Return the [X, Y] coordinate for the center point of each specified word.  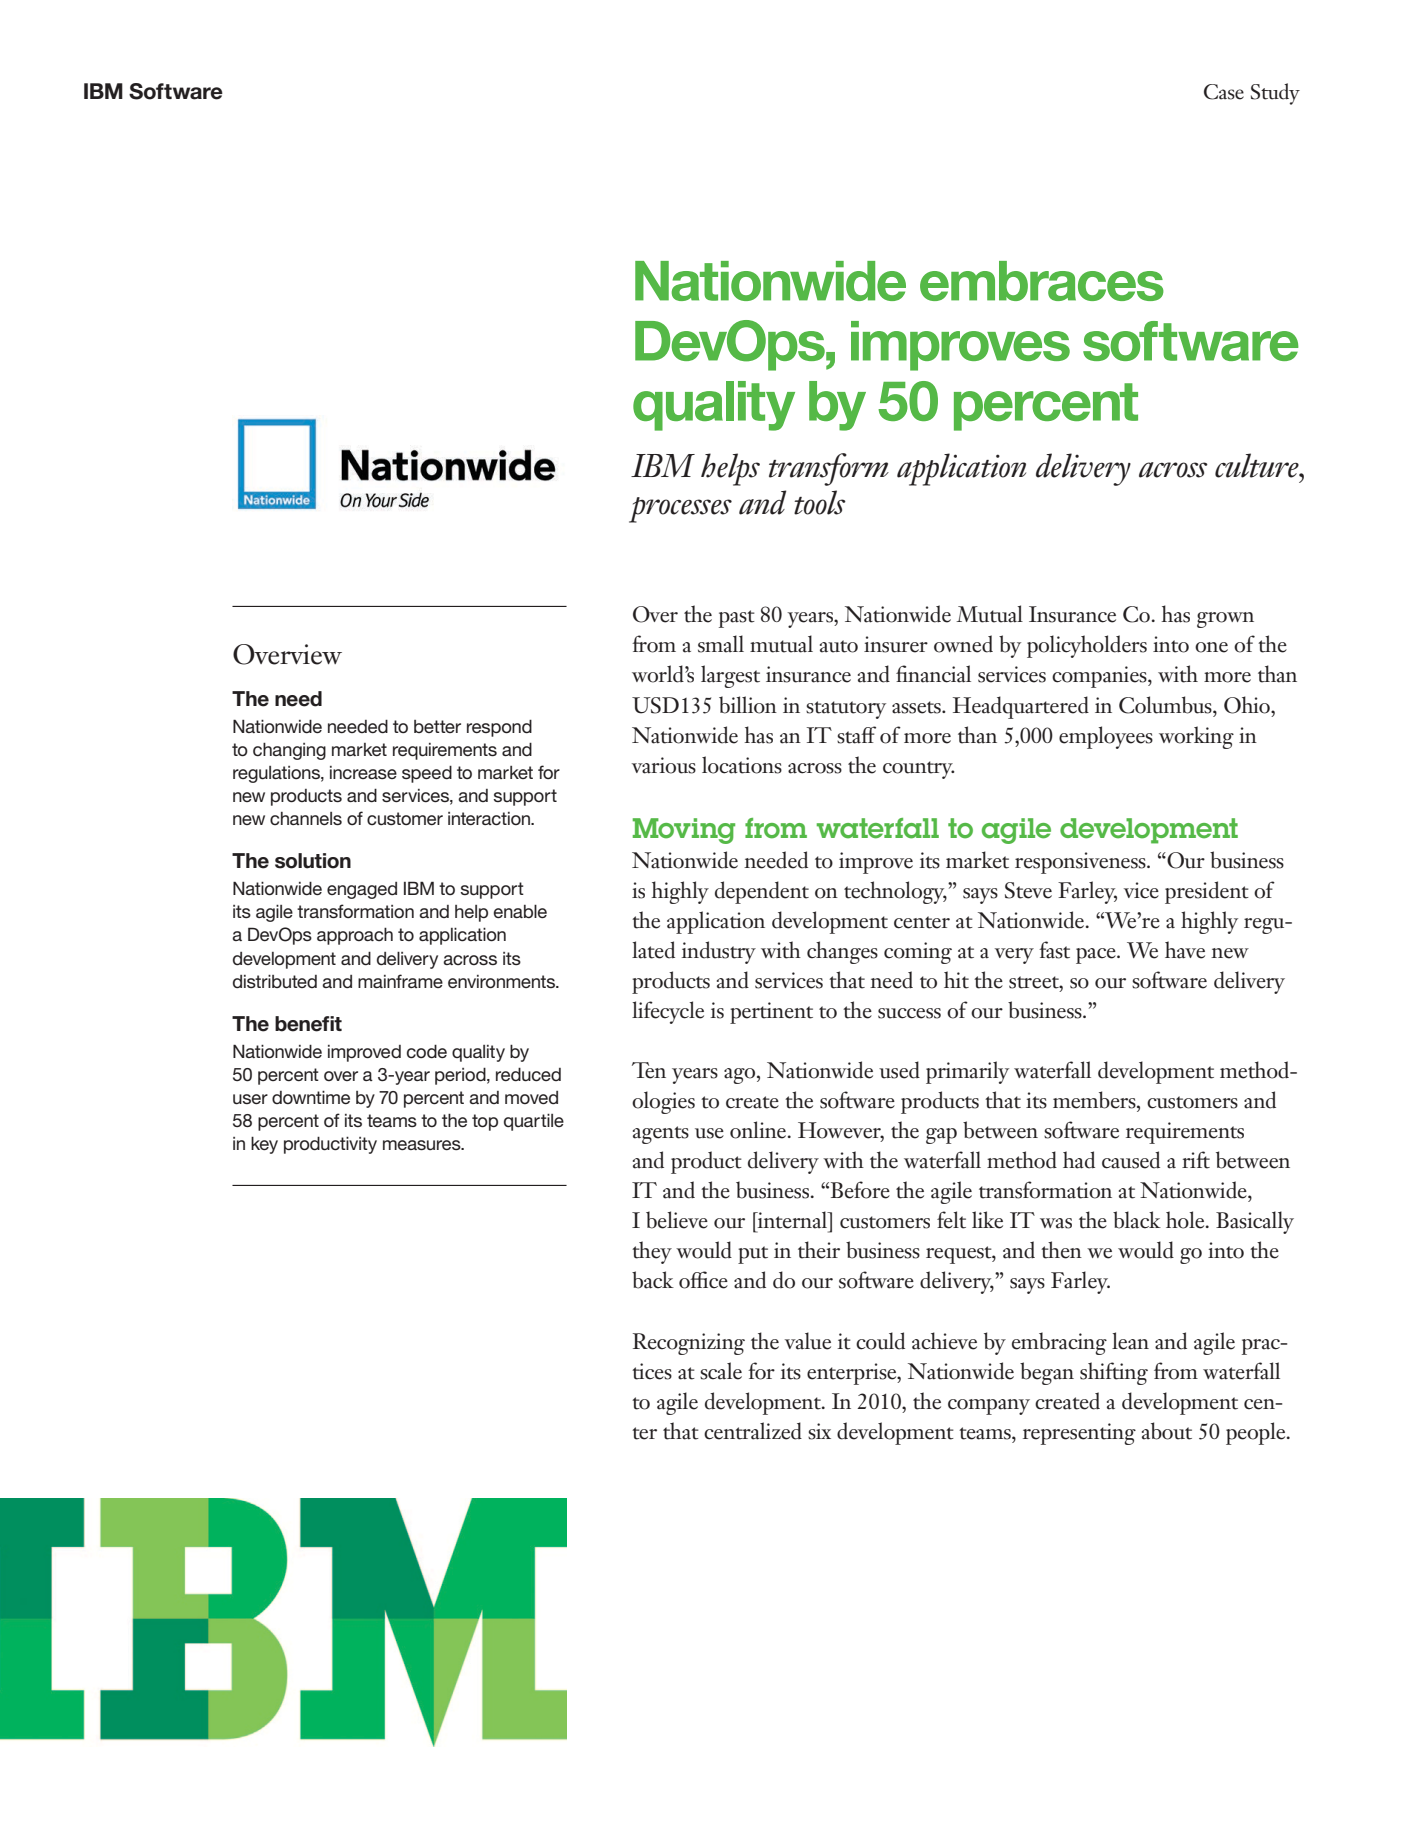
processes [680, 510]
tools [820, 502]
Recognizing [689, 1344]
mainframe [400, 981]
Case [1224, 92]
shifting [1114, 1373]
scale [721, 1371]
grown [1225, 620]
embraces [1042, 281]
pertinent [771, 1013]
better [437, 726]
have [1185, 950]
